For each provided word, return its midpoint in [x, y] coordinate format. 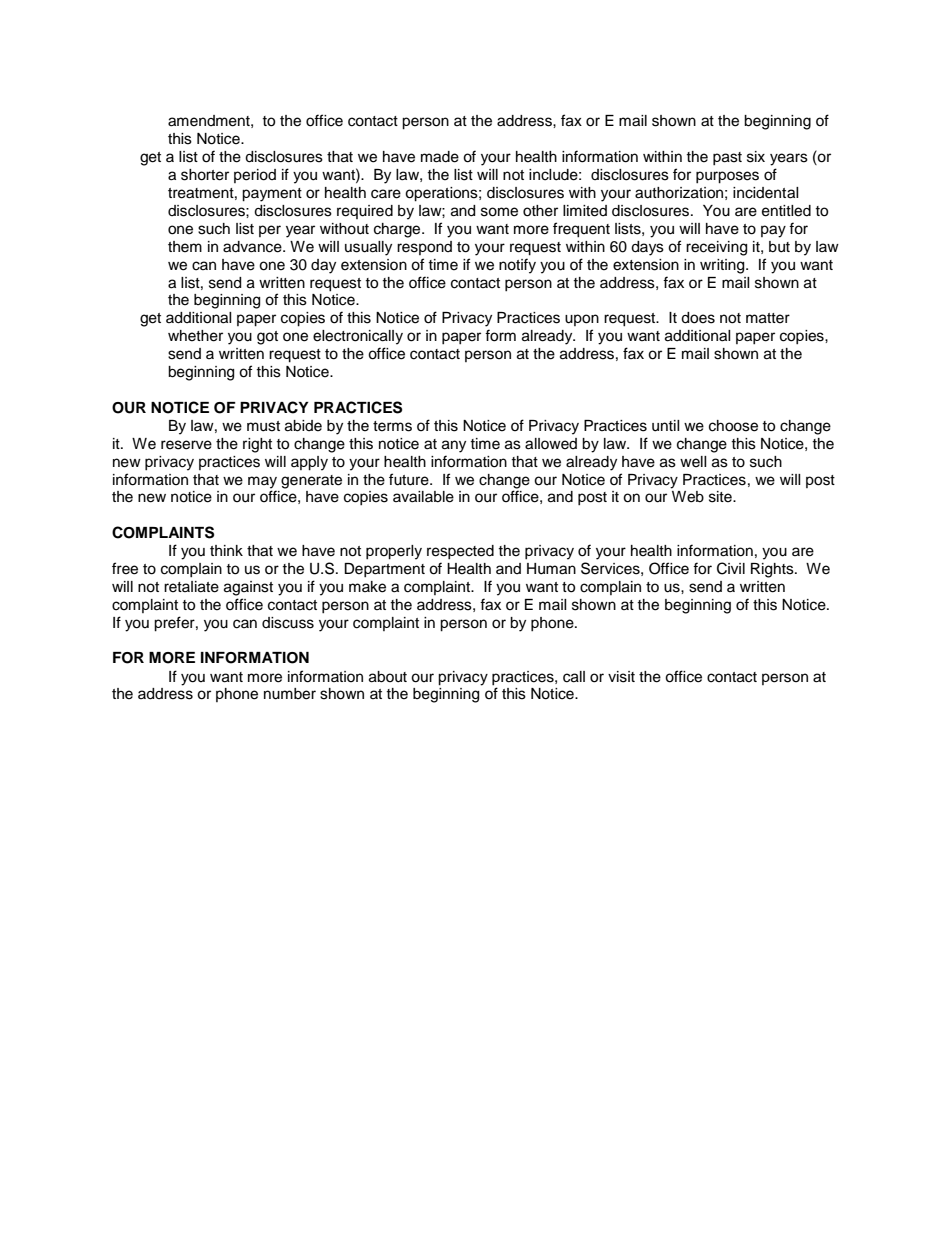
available [423, 497]
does [698, 318]
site [721, 497]
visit [621, 677]
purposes [727, 177]
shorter [205, 175]
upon [582, 320]
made [440, 157]
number [290, 694]
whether [195, 336]
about [388, 677]
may [262, 482]
